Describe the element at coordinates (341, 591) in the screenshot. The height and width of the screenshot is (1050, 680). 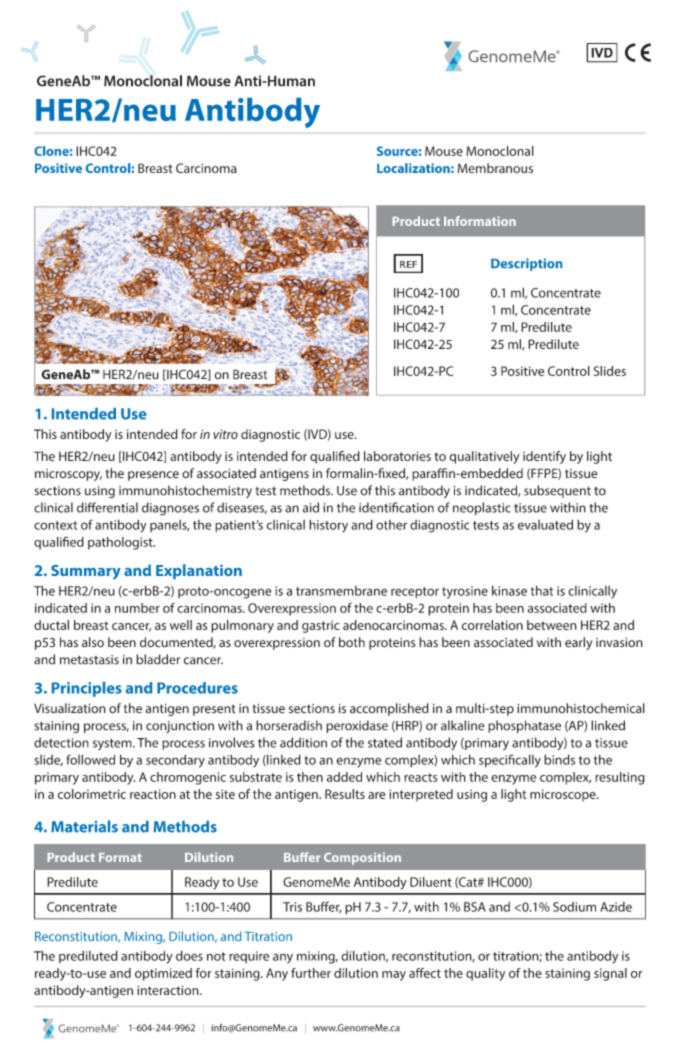
I see `transmembrane` at that location.
